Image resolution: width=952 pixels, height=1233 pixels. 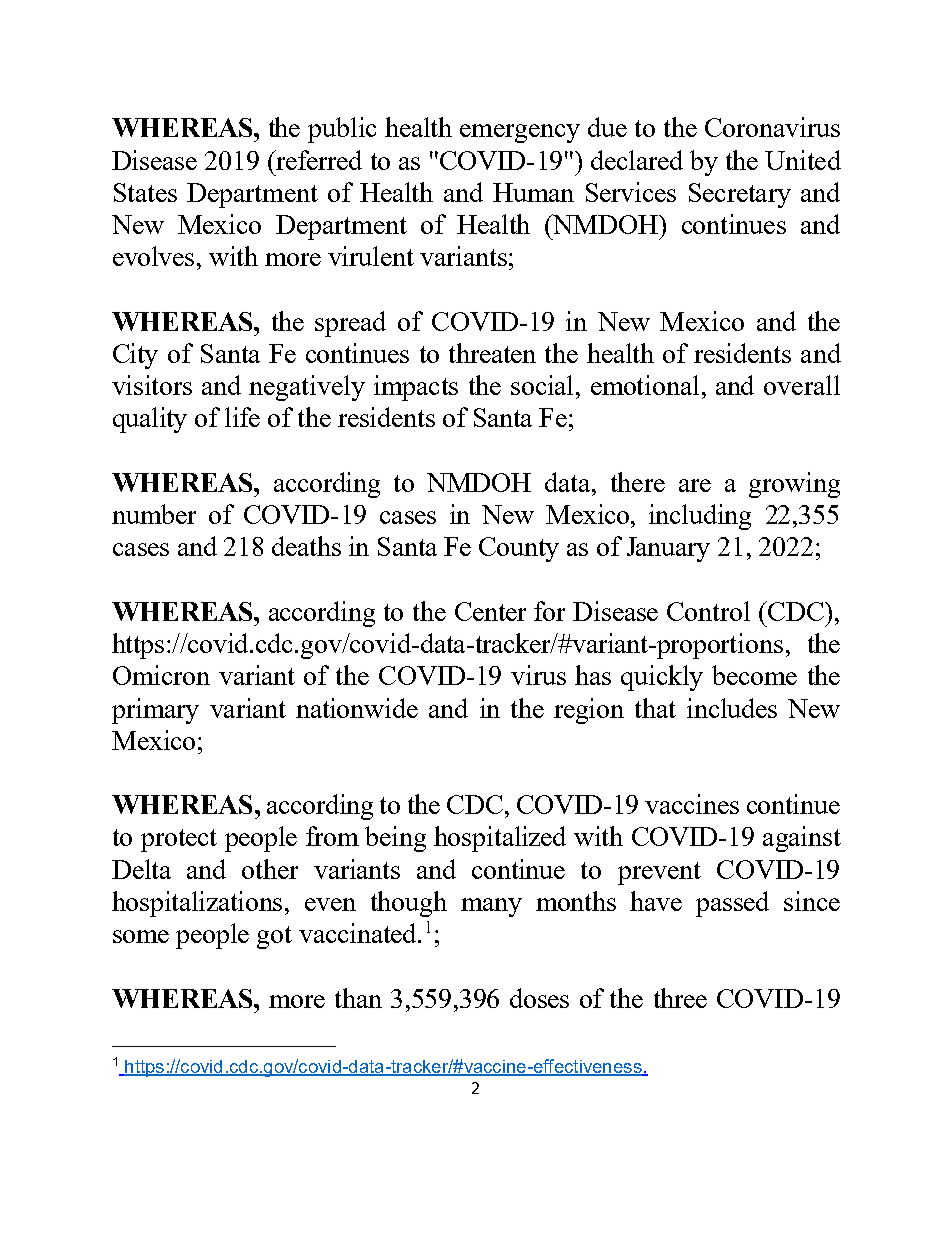 I want to click on region, so click(x=589, y=711).
